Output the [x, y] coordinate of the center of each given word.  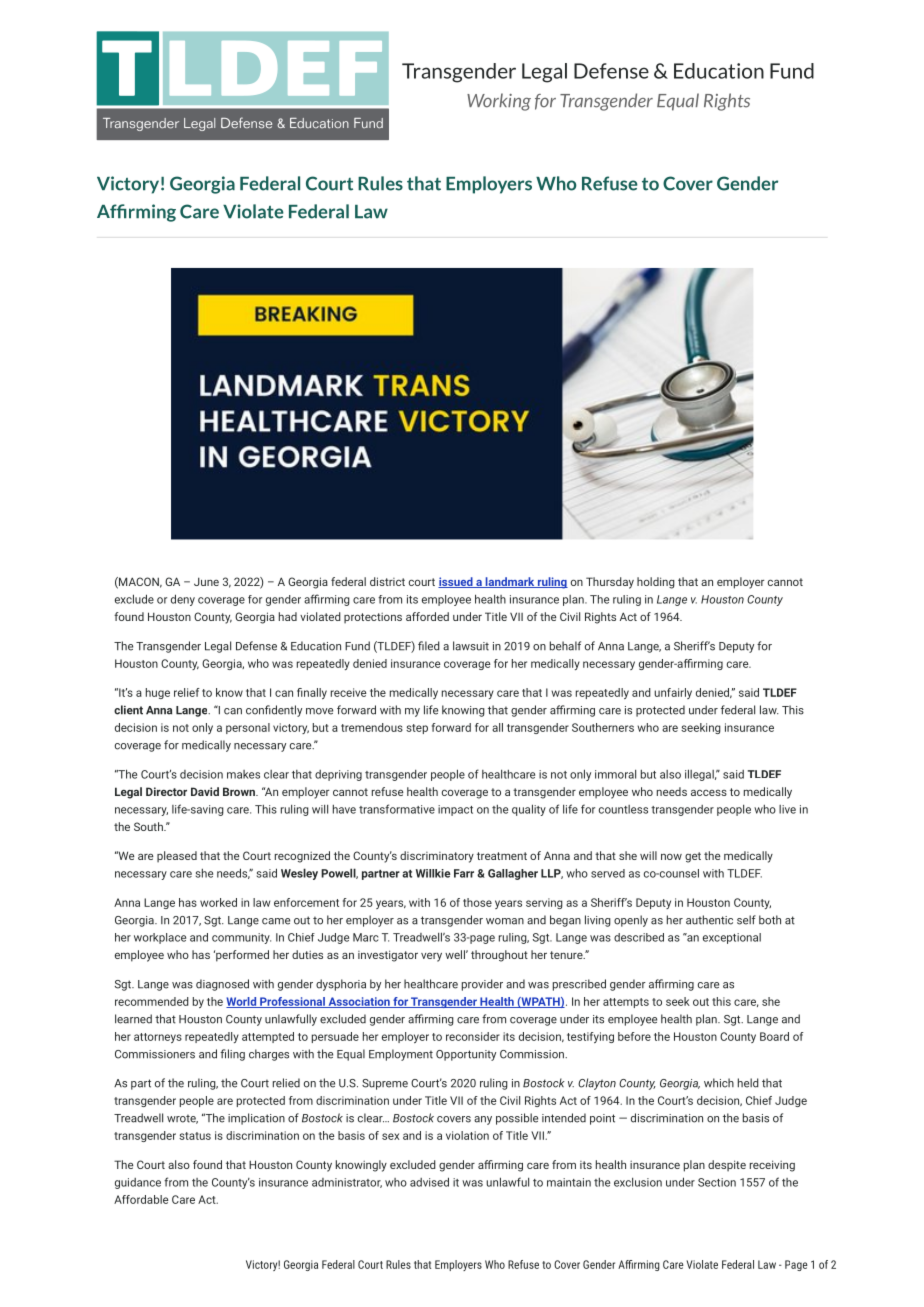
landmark [510, 582]
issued [456, 582]
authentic [709, 920]
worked [218, 902]
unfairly [673, 693]
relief [187, 692]
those [477, 902]
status [195, 1136]
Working [499, 102]
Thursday [610, 583]
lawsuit [471, 646]
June [206, 581]
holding [656, 583]
